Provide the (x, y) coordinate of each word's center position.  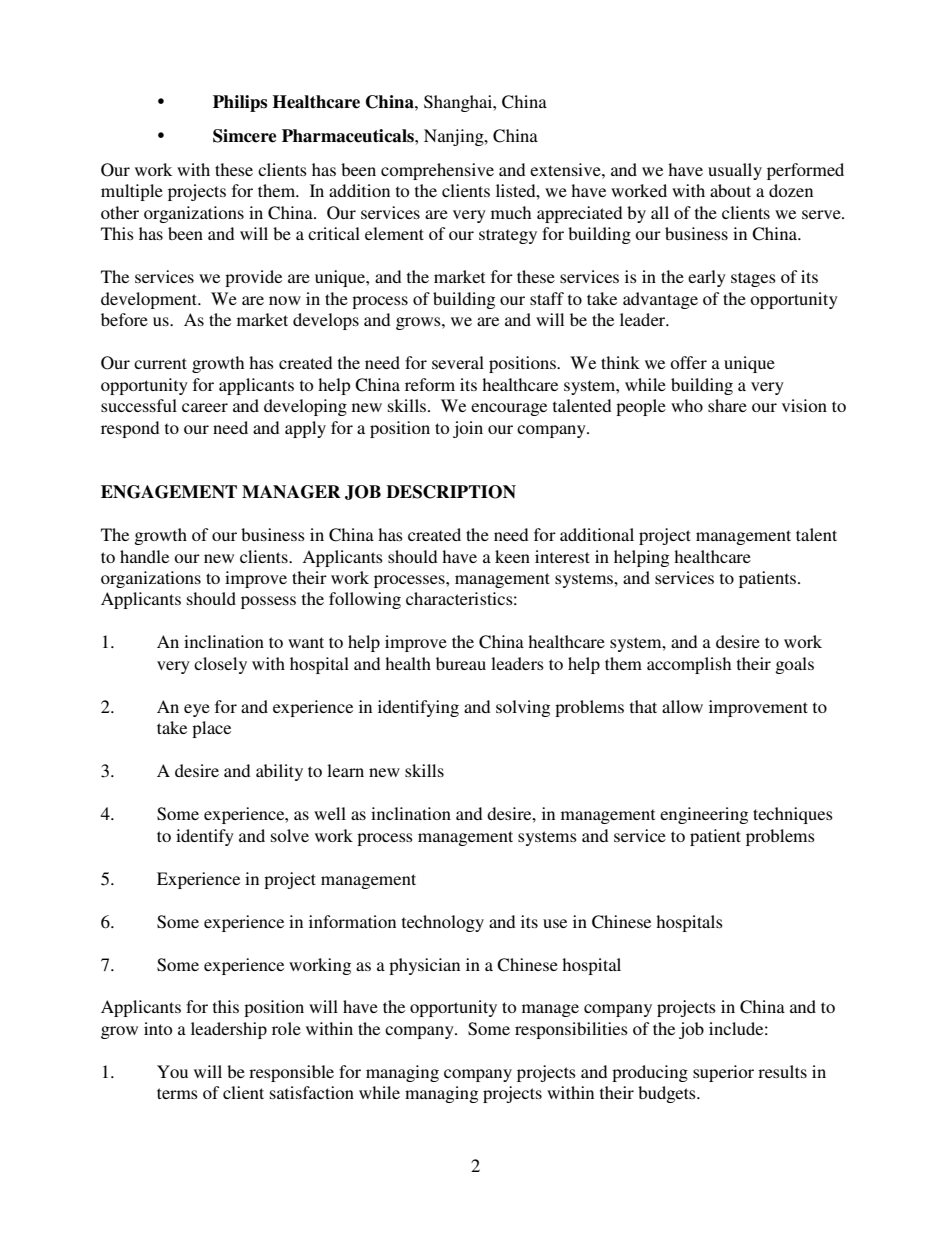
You (172, 1071)
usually (735, 171)
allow (682, 706)
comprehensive (437, 171)
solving (523, 708)
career (205, 407)
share (727, 405)
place (211, 729)
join (468, 429)
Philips (240, 103)
